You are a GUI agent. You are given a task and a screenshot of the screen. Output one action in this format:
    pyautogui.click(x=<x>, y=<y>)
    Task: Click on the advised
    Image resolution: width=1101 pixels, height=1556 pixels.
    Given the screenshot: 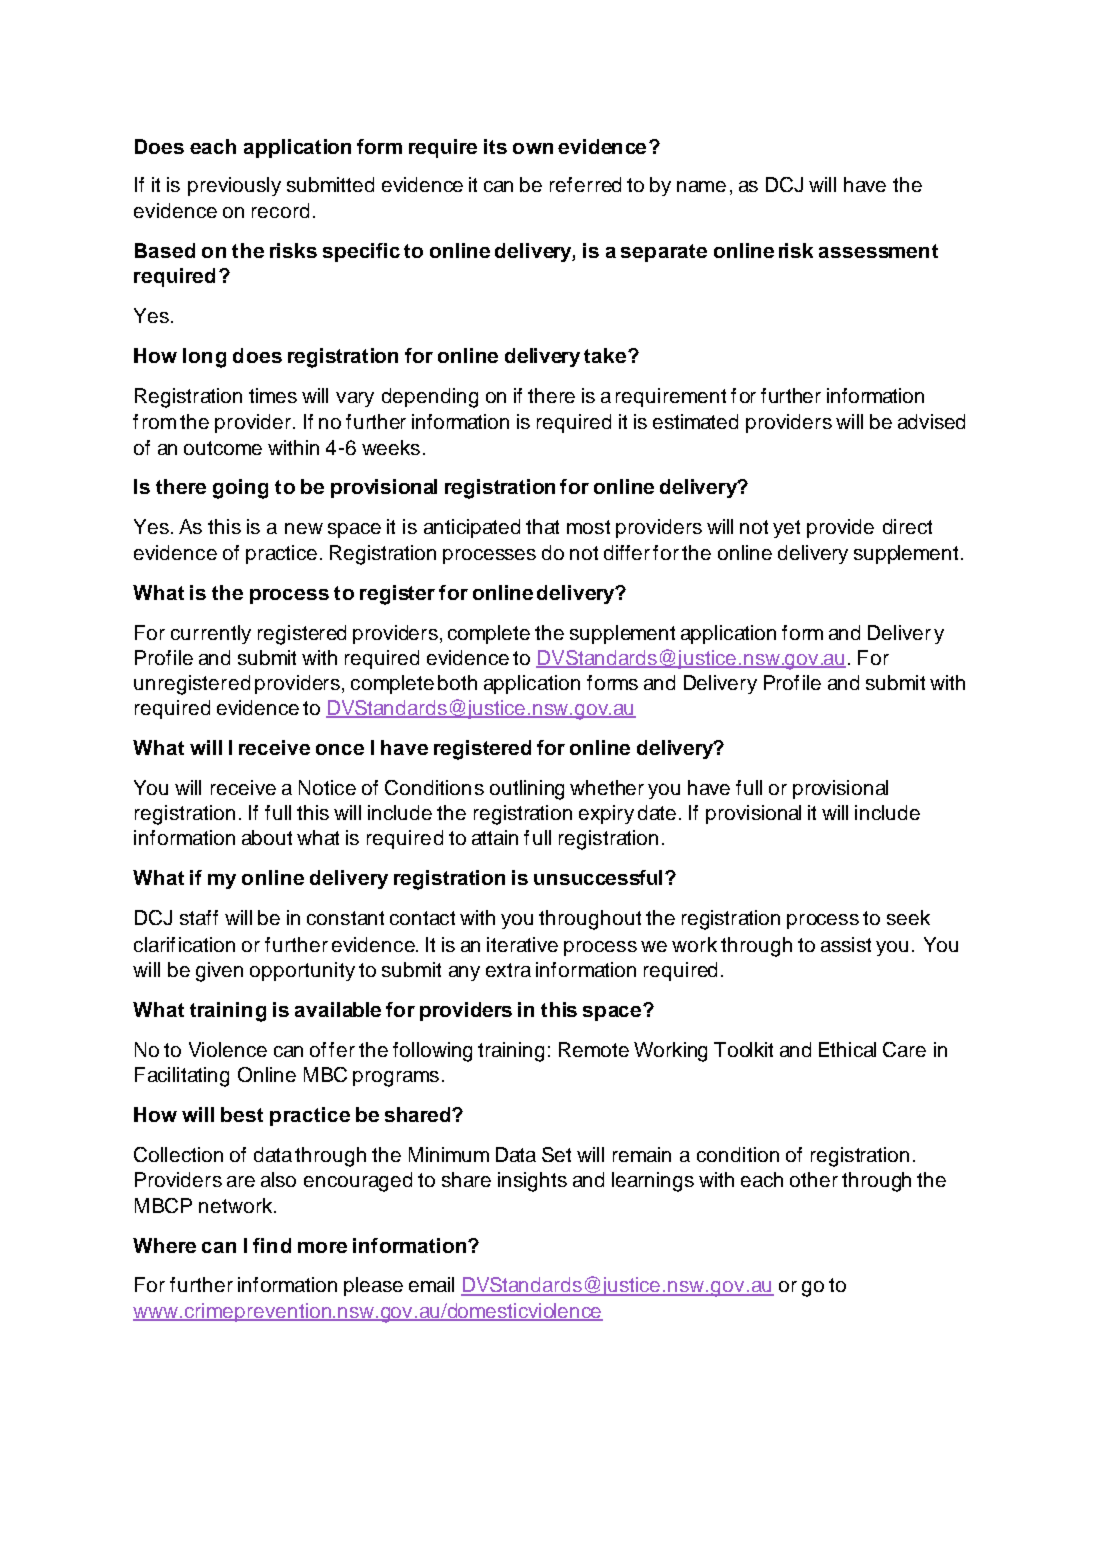 What is the action you would take?
    pyautogui.click(x=931, y=421)
